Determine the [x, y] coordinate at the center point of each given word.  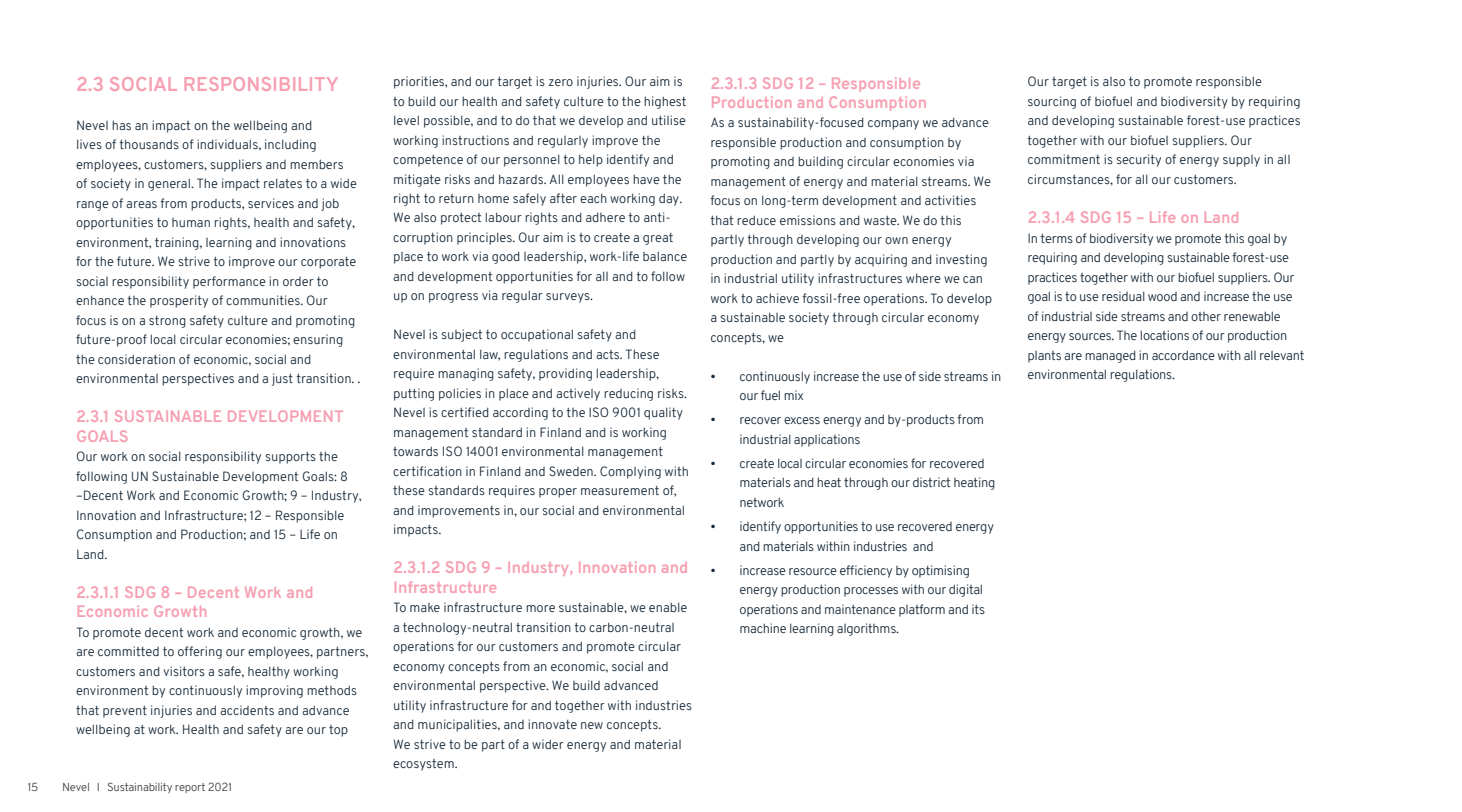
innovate [552, 724]
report [190, 788]
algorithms [867, 629]
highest [665, 102]
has [121, 125]
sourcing [1052, 102]
